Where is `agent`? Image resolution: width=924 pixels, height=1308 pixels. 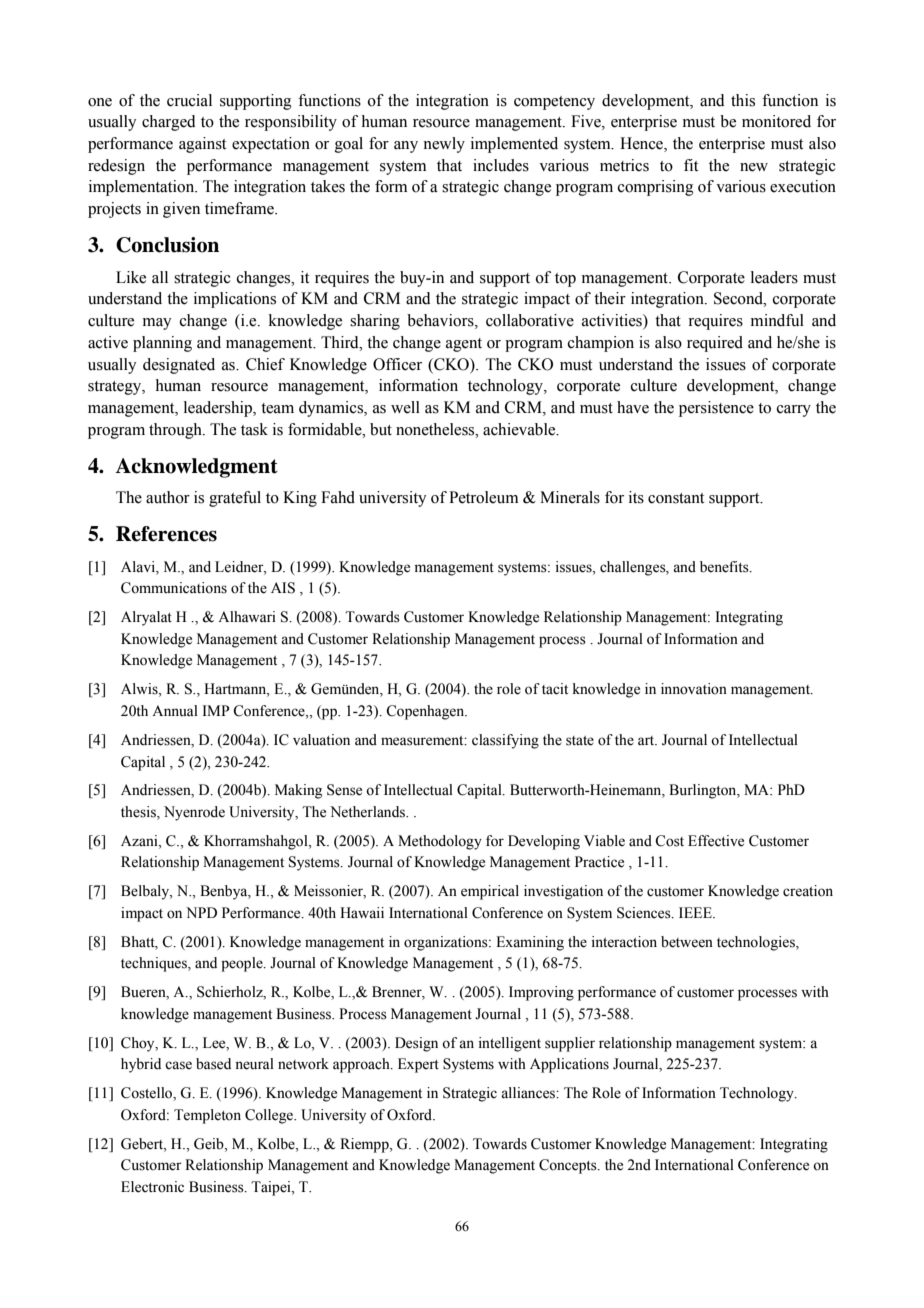 agent is located at coordinates (464, 345).
